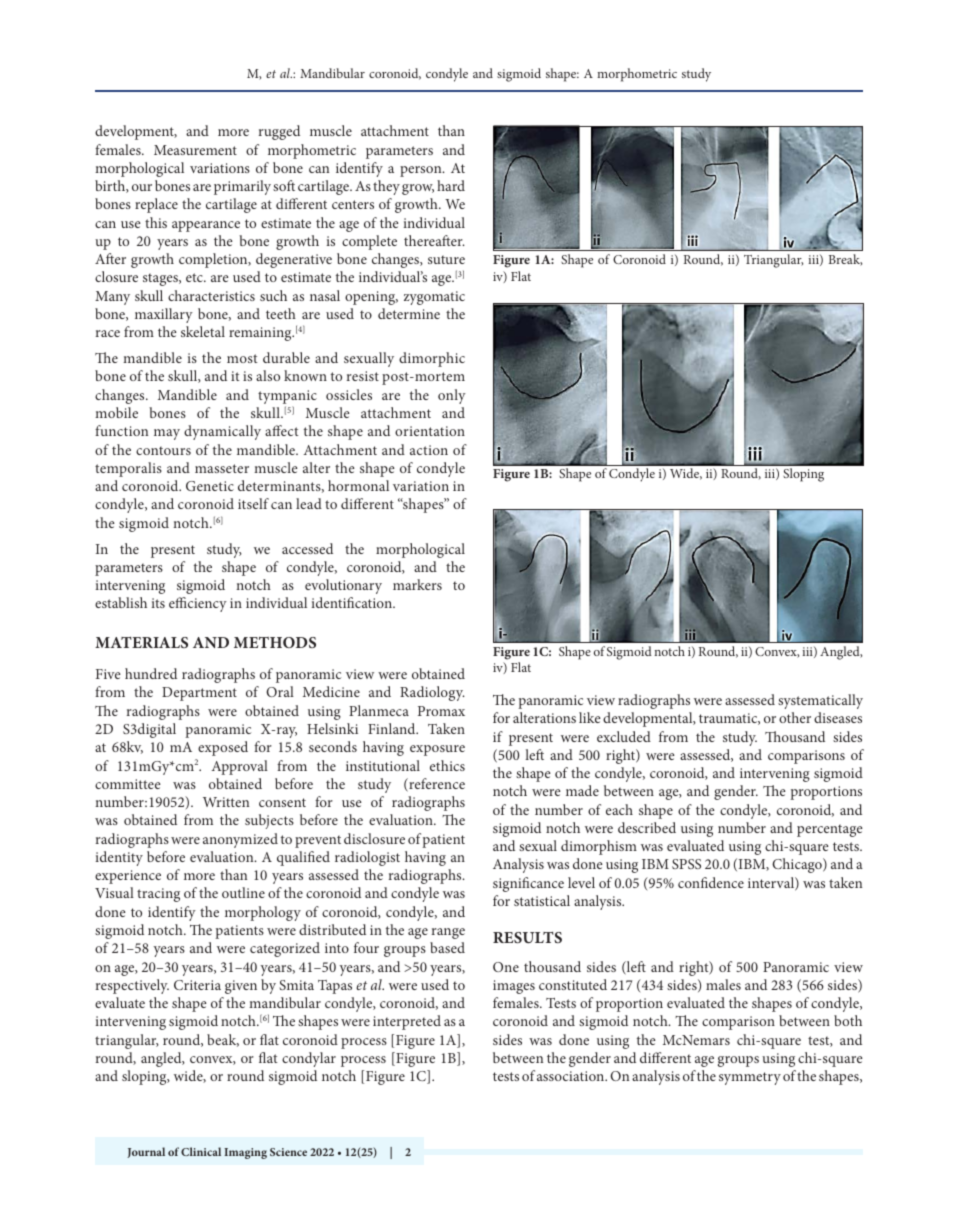 The height and width of the screenshot is (1232, 958). What do you see at coordinates (528, 884) in the screenshot?
I see `significance` at bounding box center [528, 884].
